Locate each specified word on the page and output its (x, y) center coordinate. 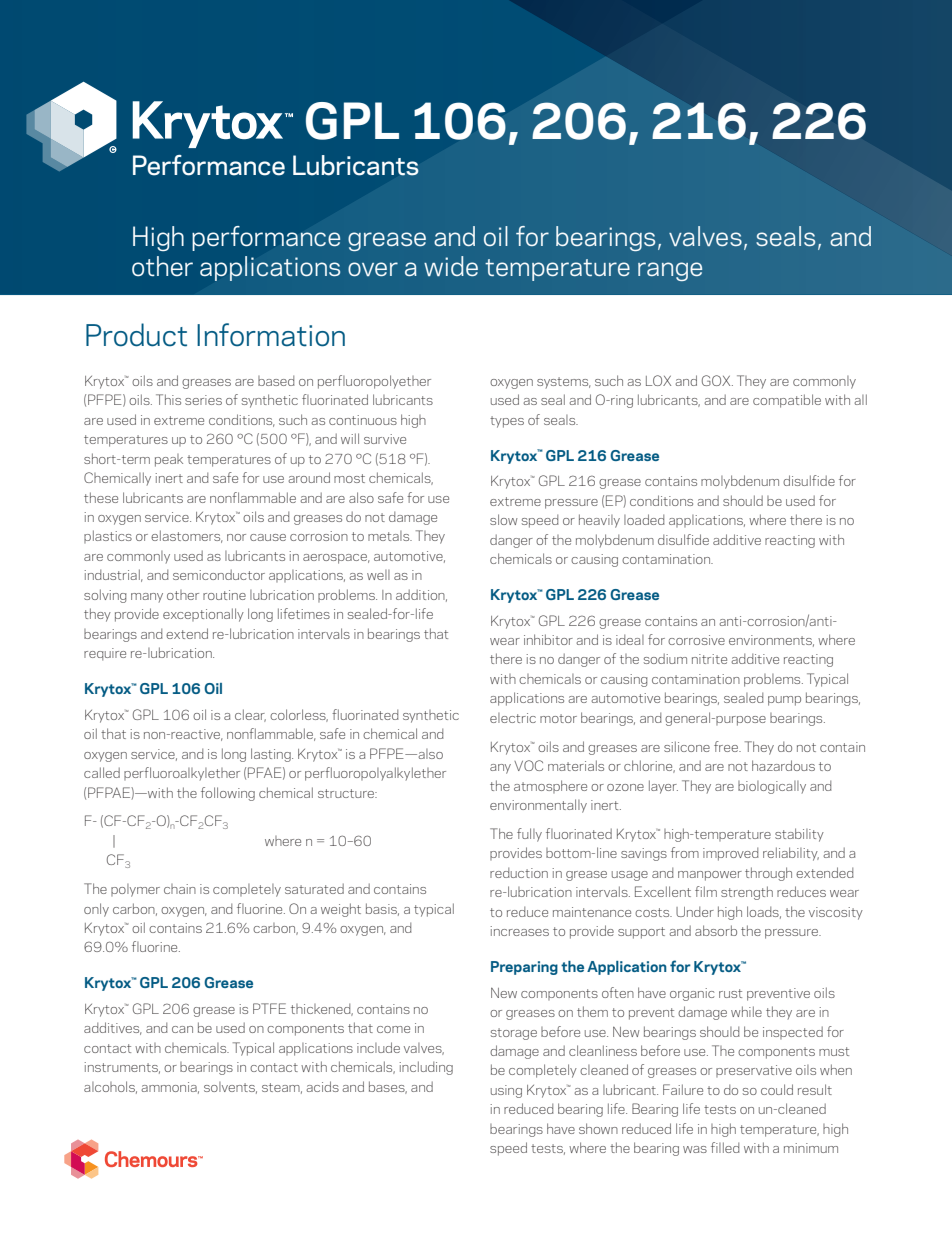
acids (322, 1086)
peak (169, 460)
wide (451, 266)
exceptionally (203, 615)
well (378, 575)
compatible (787, 401)
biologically (772, 787)
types (507, 422)
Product (136, 335)
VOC (528, 765)
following (228, 794)
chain (180, 889)
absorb (716, 930)
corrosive (696, 640)
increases (519, 931)
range (670, 271)
